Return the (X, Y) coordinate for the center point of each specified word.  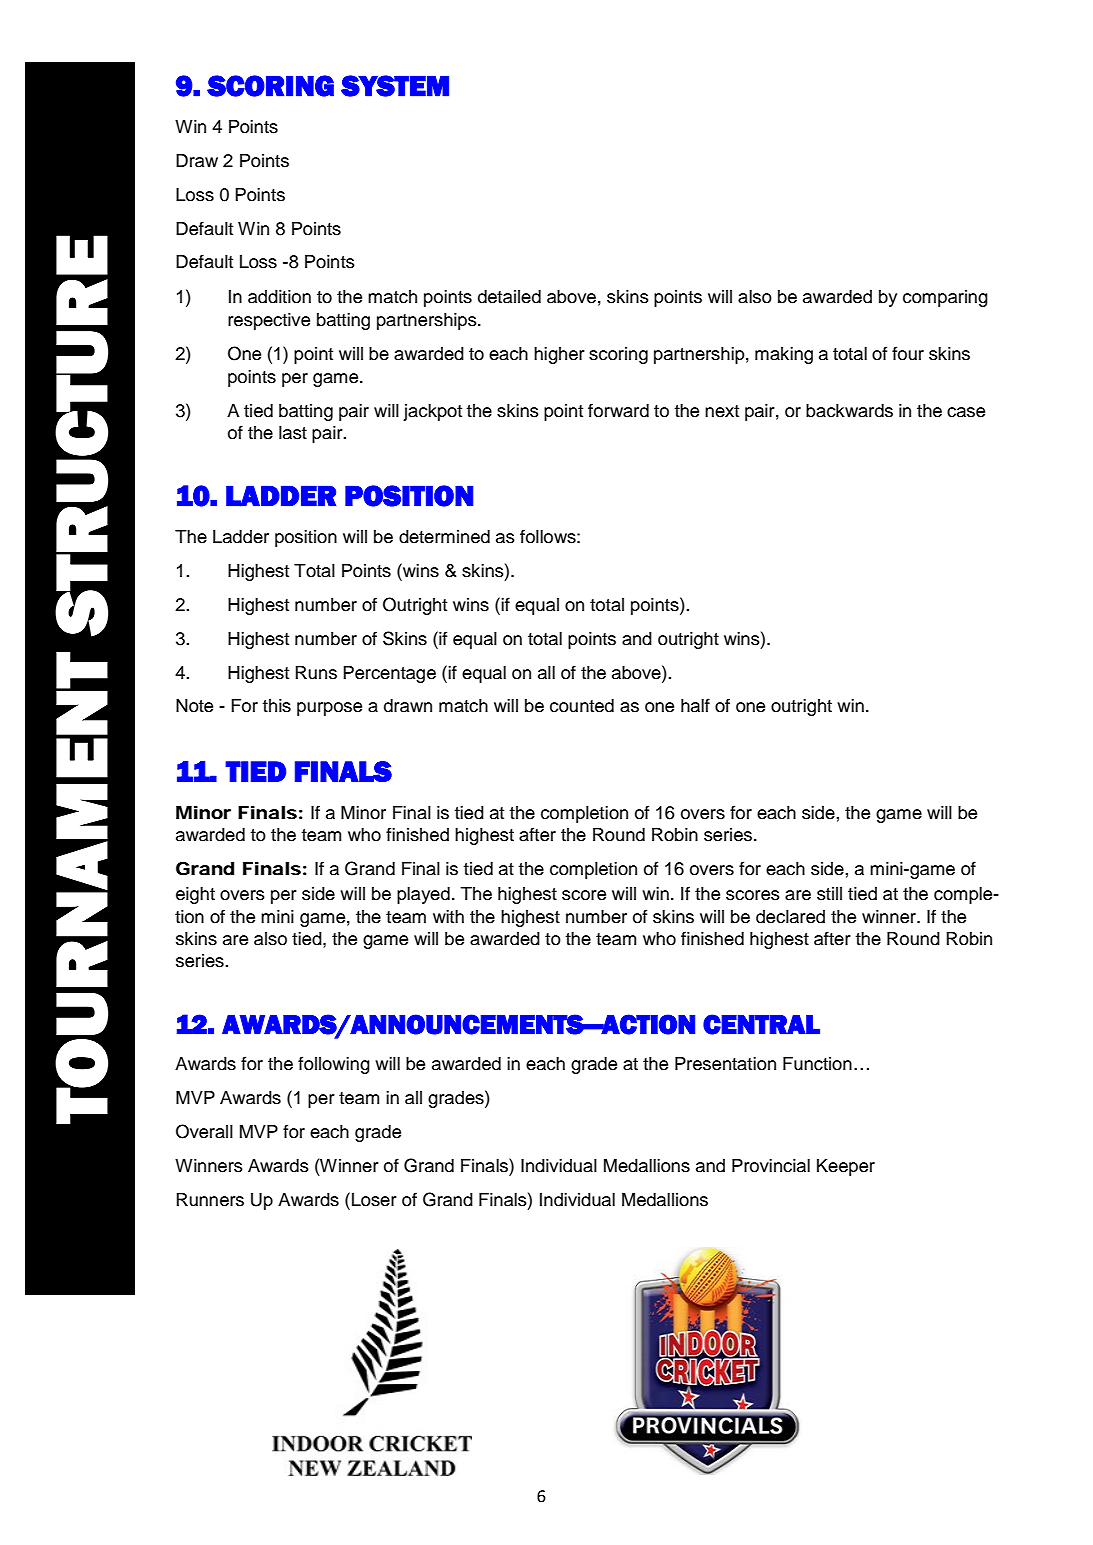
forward (618, 410)
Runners (210, 1200)
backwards (849, 411)
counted (582, 706)
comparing (945, 298)
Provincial (771, 1166)
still (829, 894)
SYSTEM (395, 86)
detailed (509, 297)
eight (195, 895)
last (293, 433)
